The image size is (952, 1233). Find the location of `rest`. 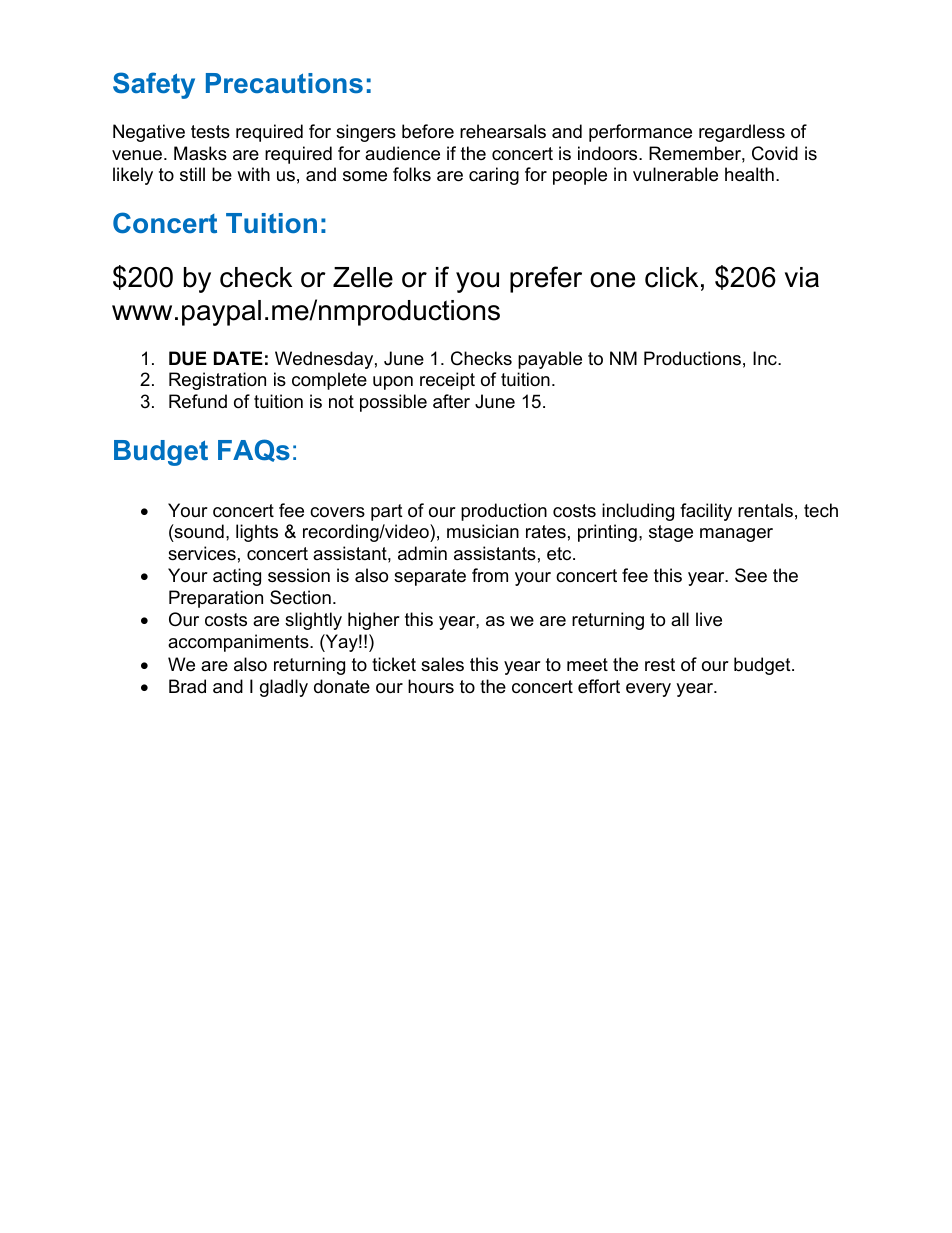

rest is located at coordinates (660, 665).
